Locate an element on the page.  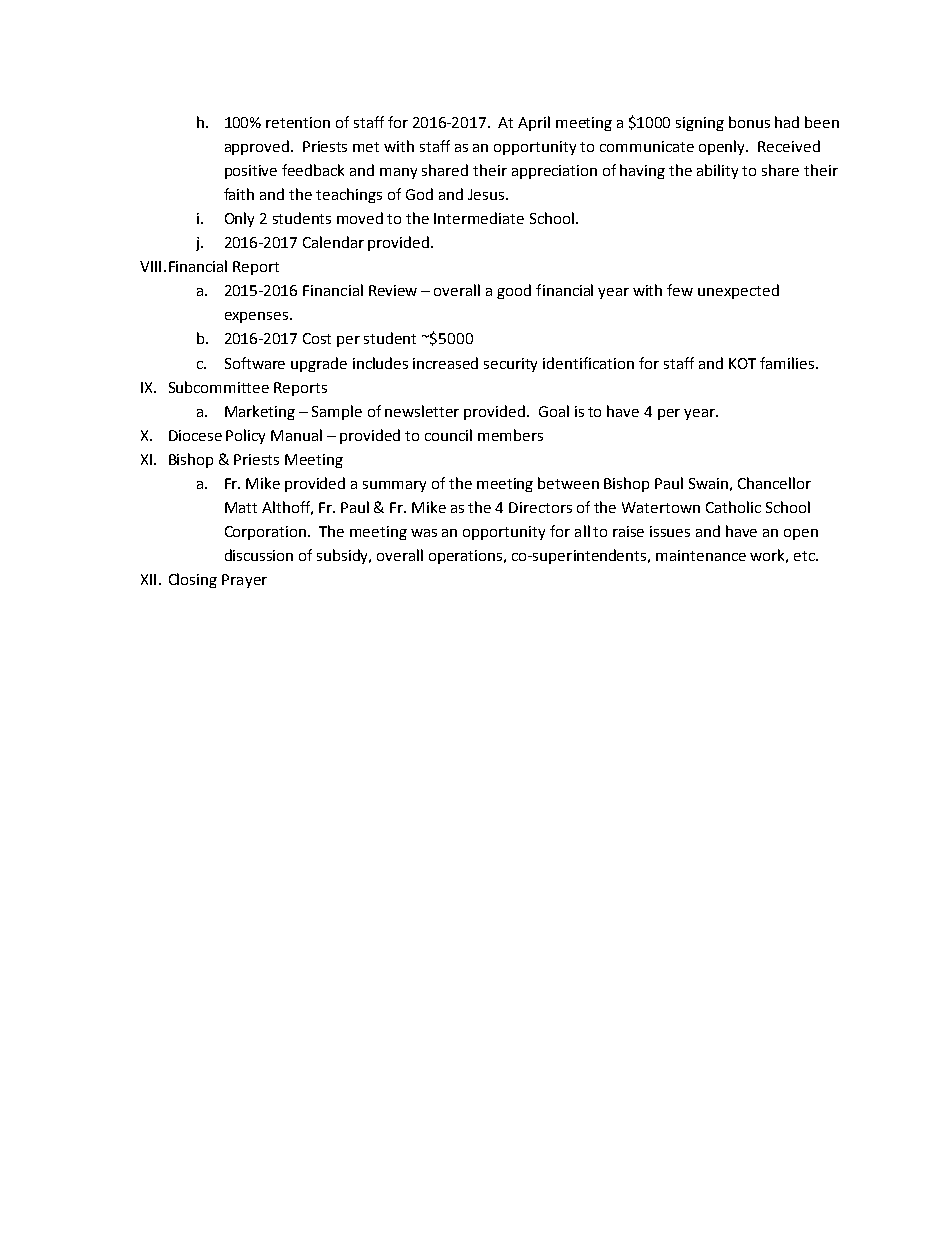
was is located at coordinates (424, 533).
